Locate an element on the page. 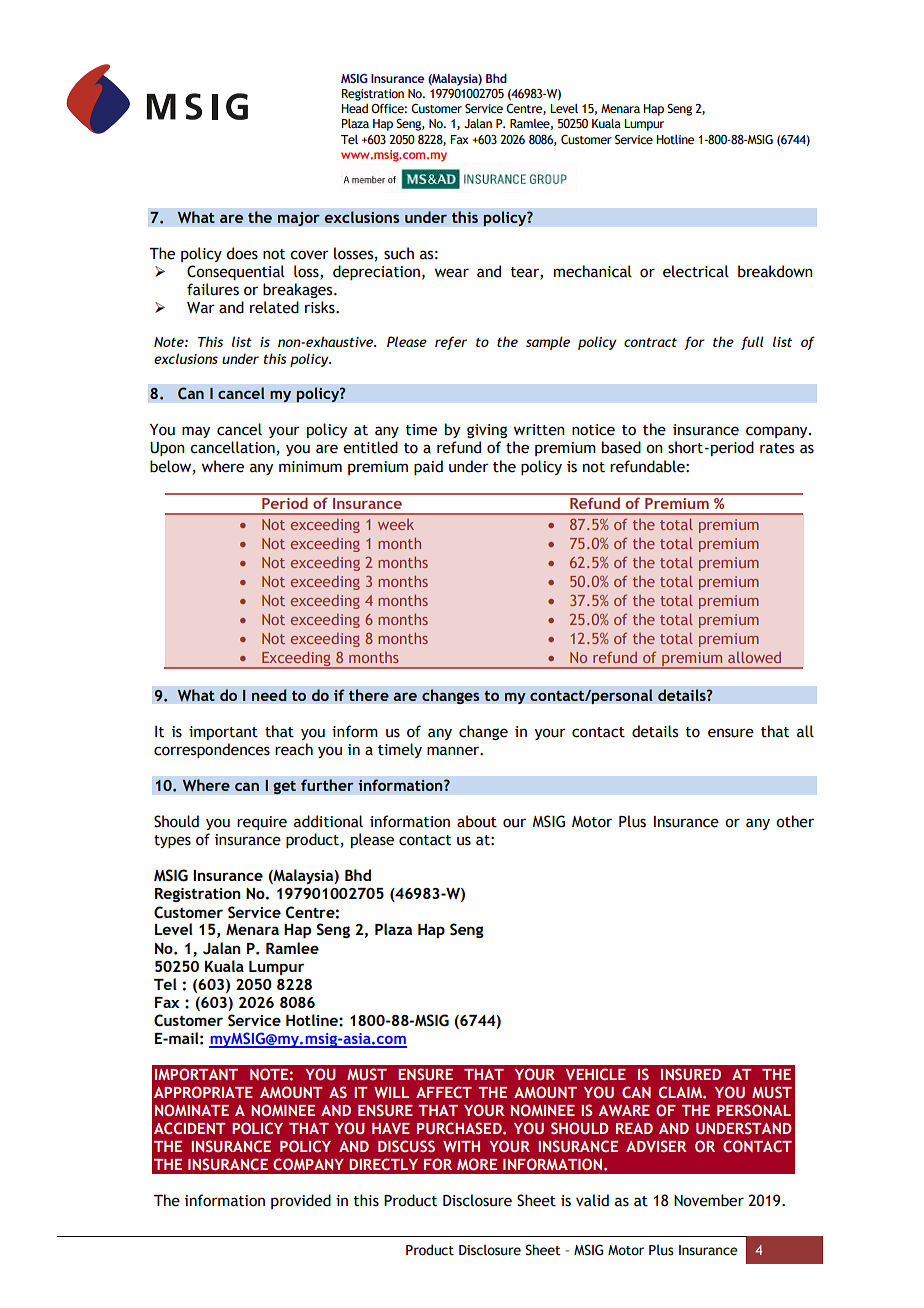 The image size is (924, 1308). require is located at coordinates (262, 823).
